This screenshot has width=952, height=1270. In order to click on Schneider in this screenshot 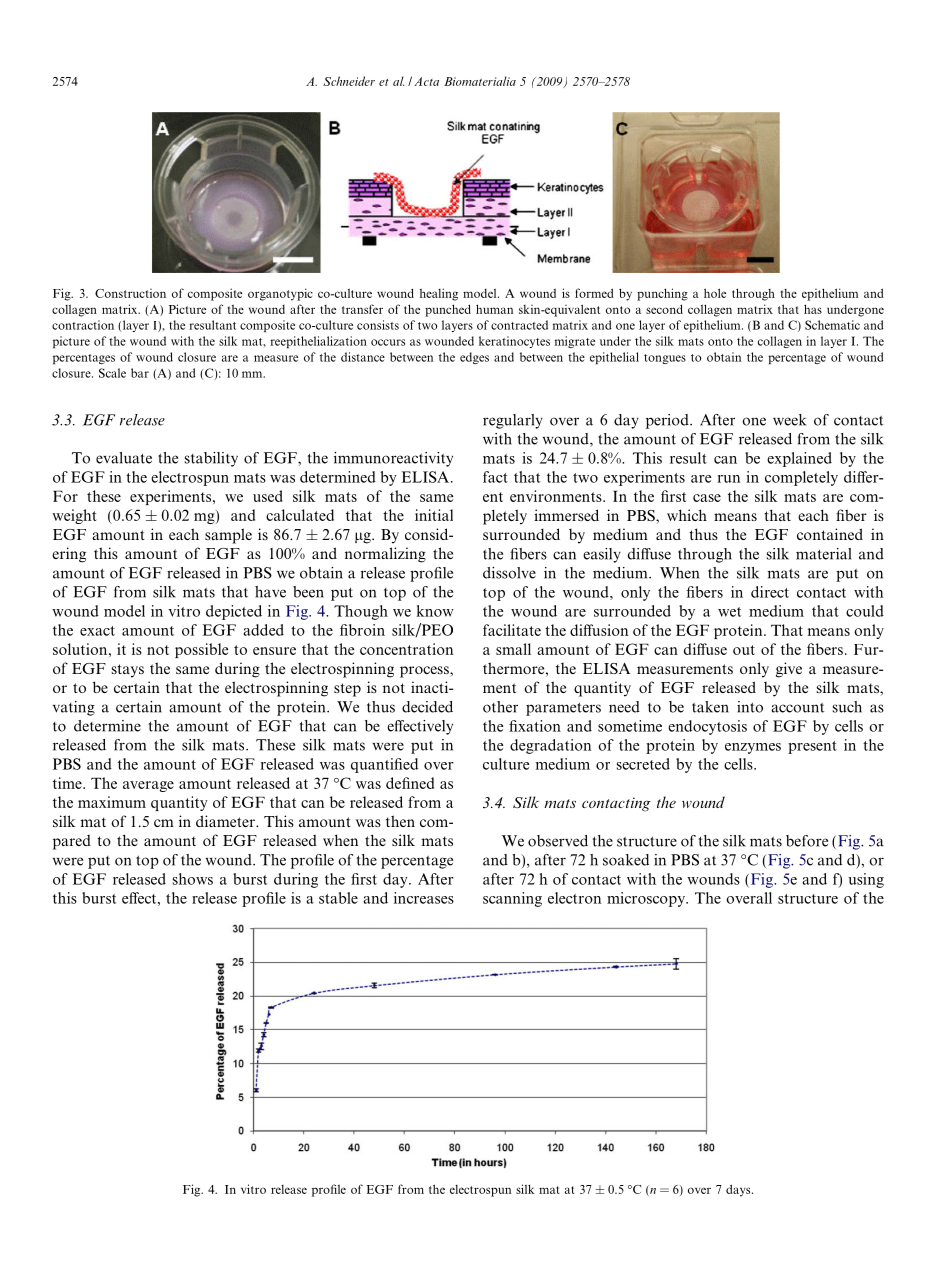, I will do `click(349, 81)`.
